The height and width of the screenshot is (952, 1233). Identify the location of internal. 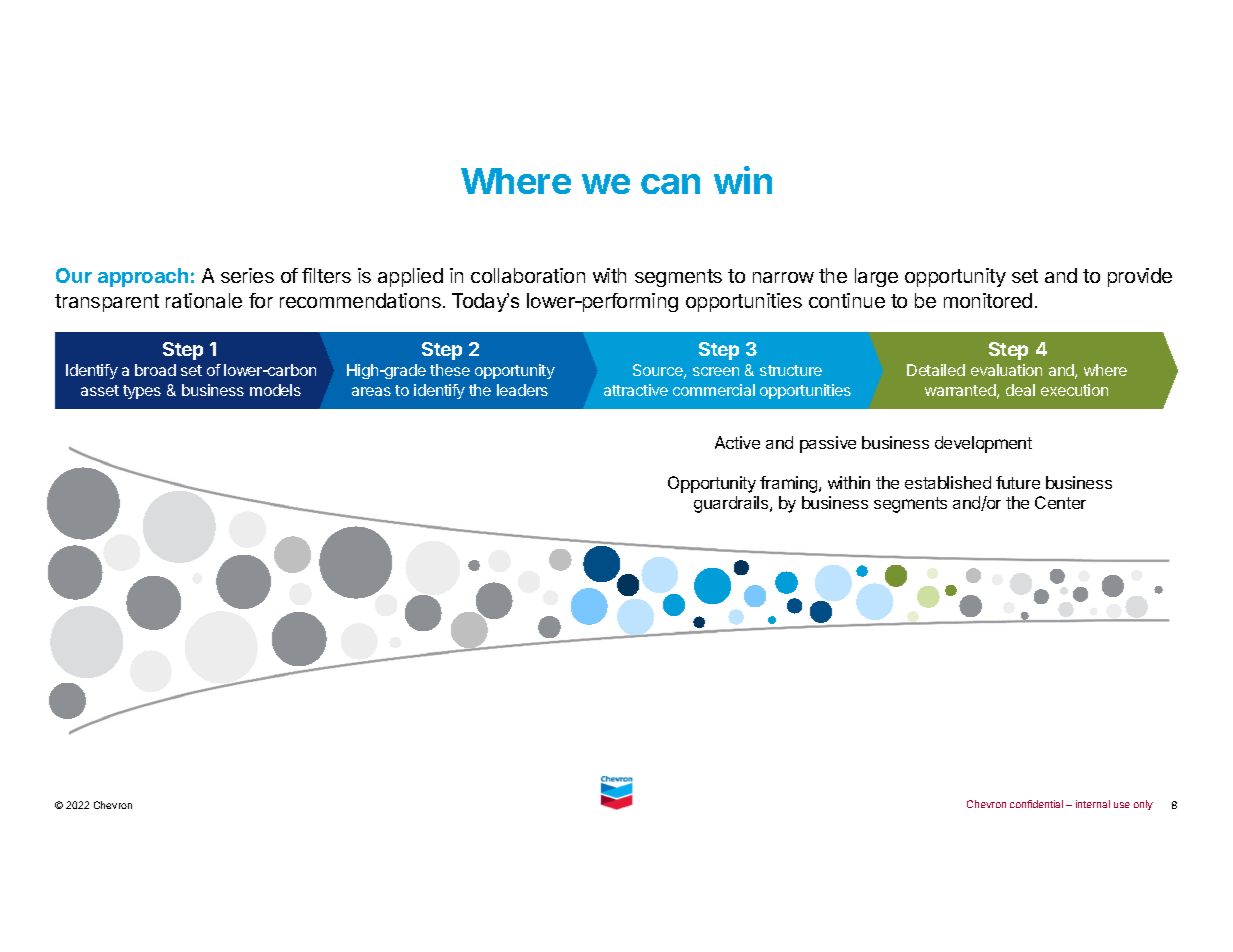
(1093, 804).
